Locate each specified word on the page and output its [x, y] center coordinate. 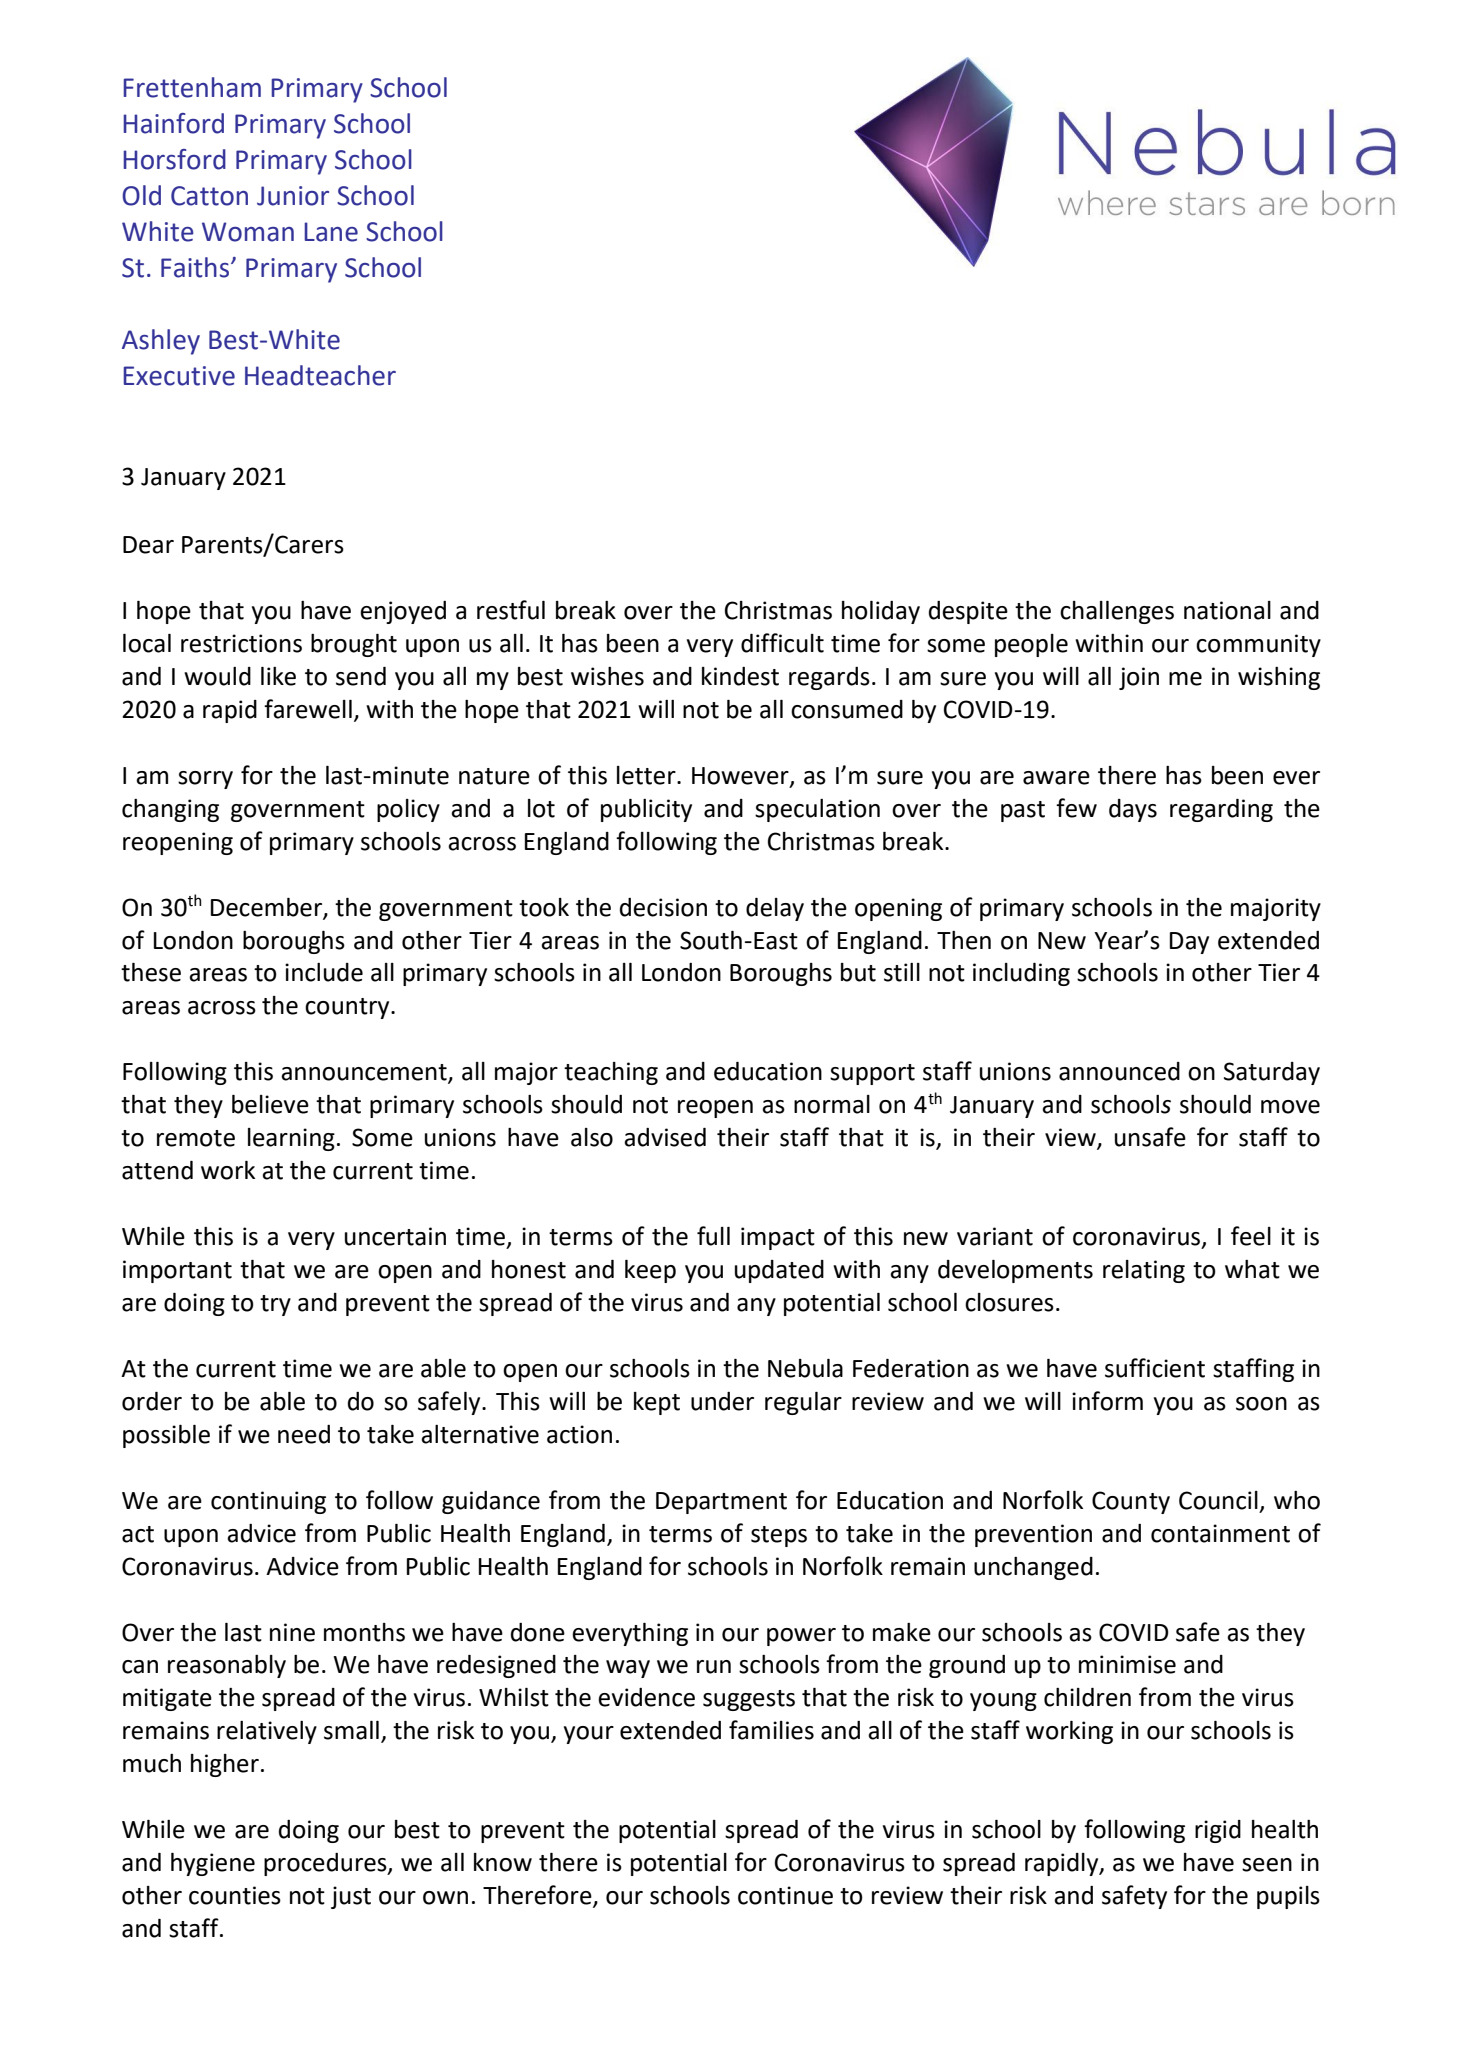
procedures [326, 1864]
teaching [611, 1073]
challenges [1117, 612]
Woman [248, 232]
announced [1119, 1071]
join [1139, 678]
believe [270, 1104]
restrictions [241, 643]
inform [1107, 1401]
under [722, 1401]
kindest [740, 676]
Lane [331, 232]
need [304, 1434]
